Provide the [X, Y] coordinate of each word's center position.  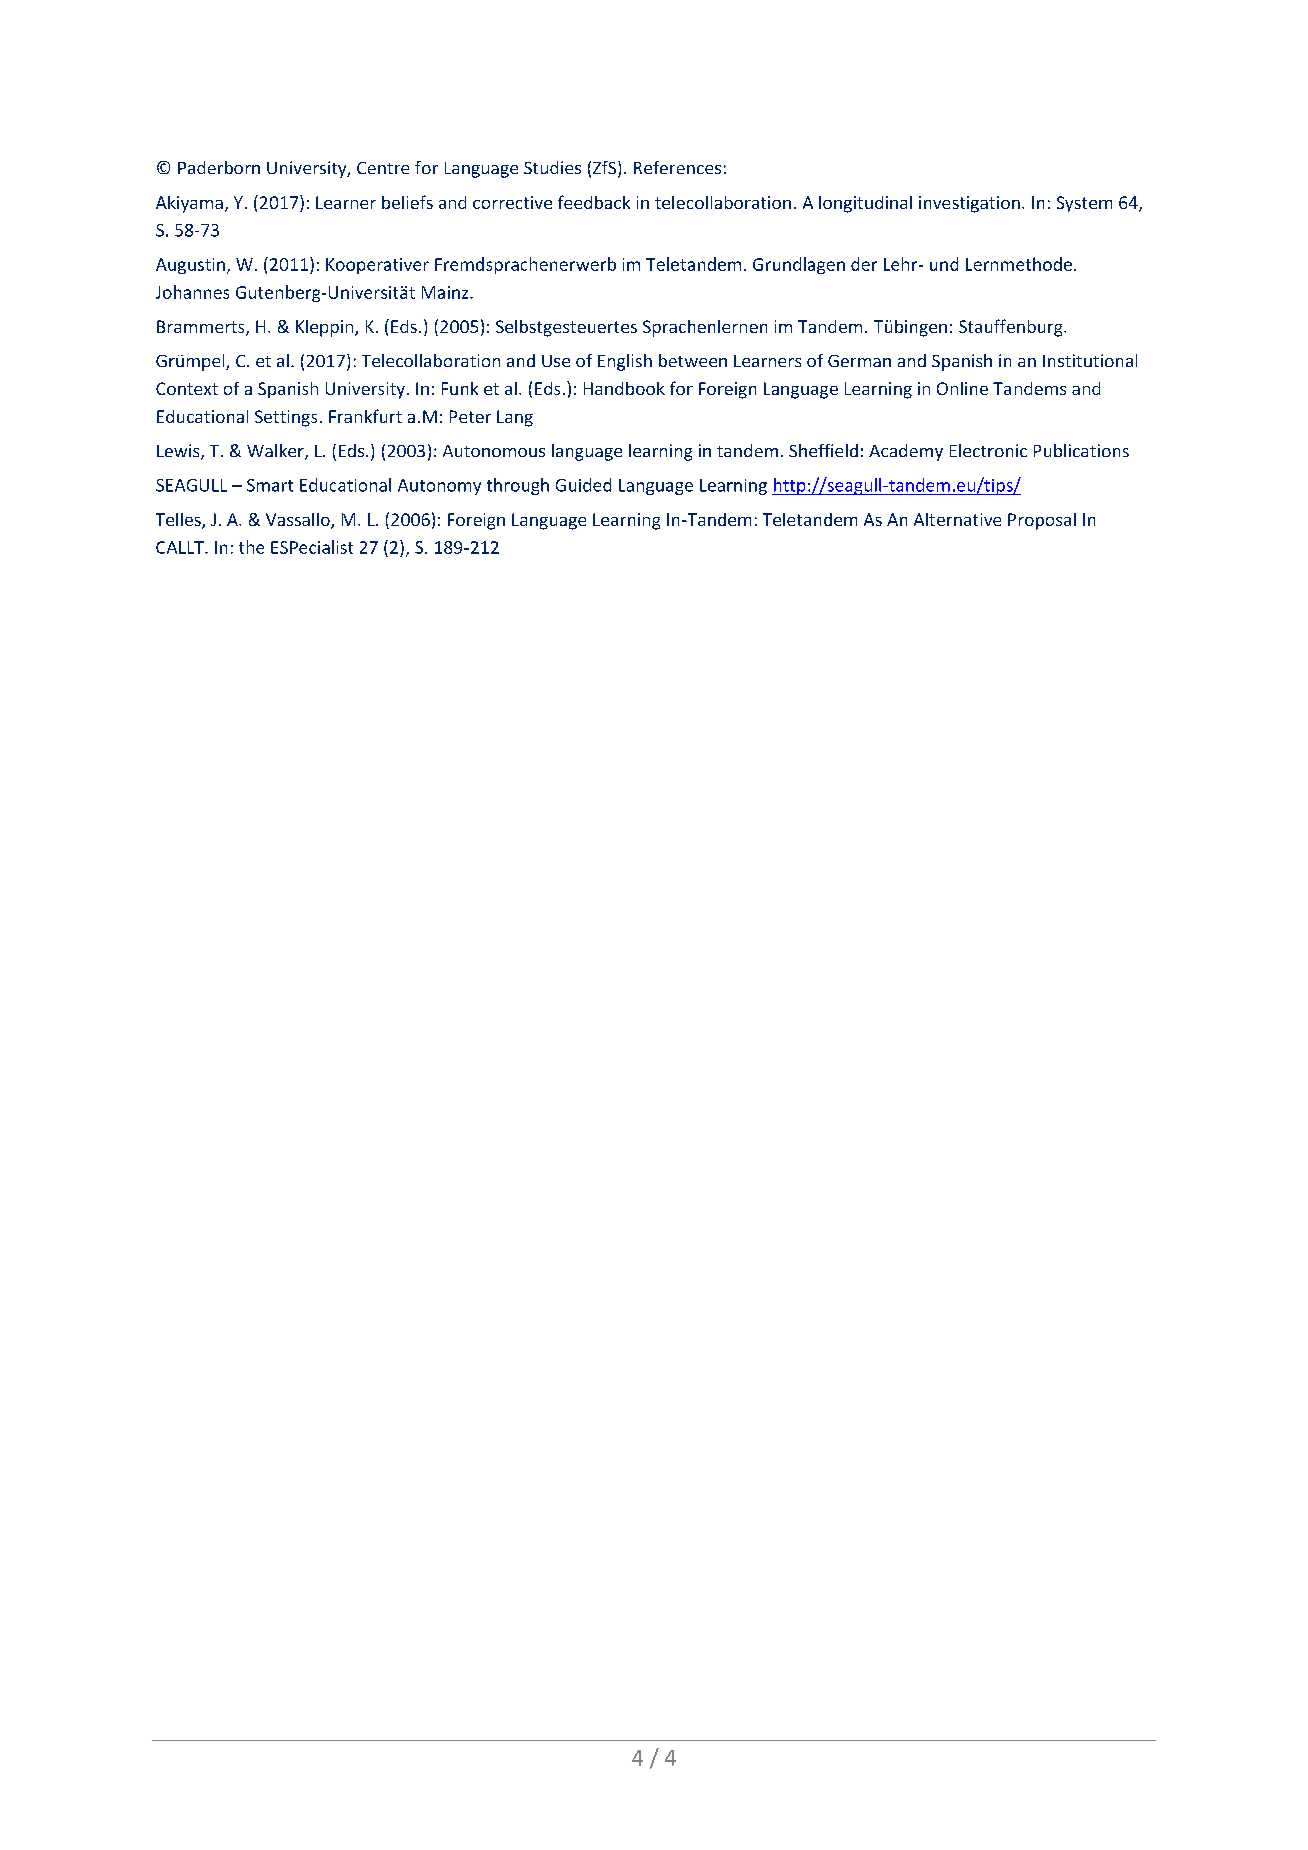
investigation [969, 204]
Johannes [192, 292]
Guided [583, 485]
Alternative [957, 519]
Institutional [1090, 360]
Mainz [446, 292]
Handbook [624, 388]
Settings [286, 418]
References [677, 167]
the [251, 547]
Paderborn [219, 167]
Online [962, 388]
